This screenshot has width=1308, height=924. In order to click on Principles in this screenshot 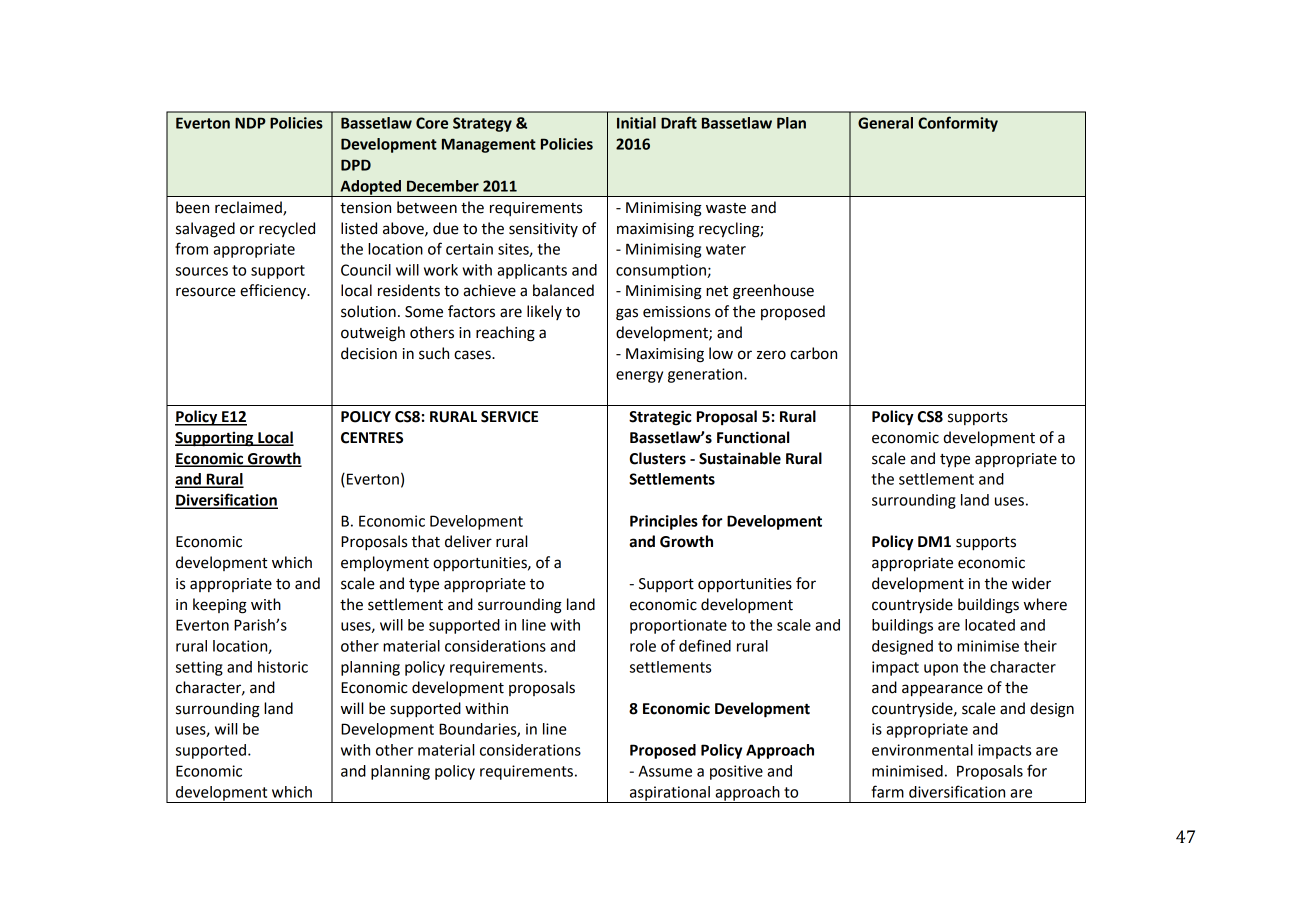, I will do `click(664, 522)`.
